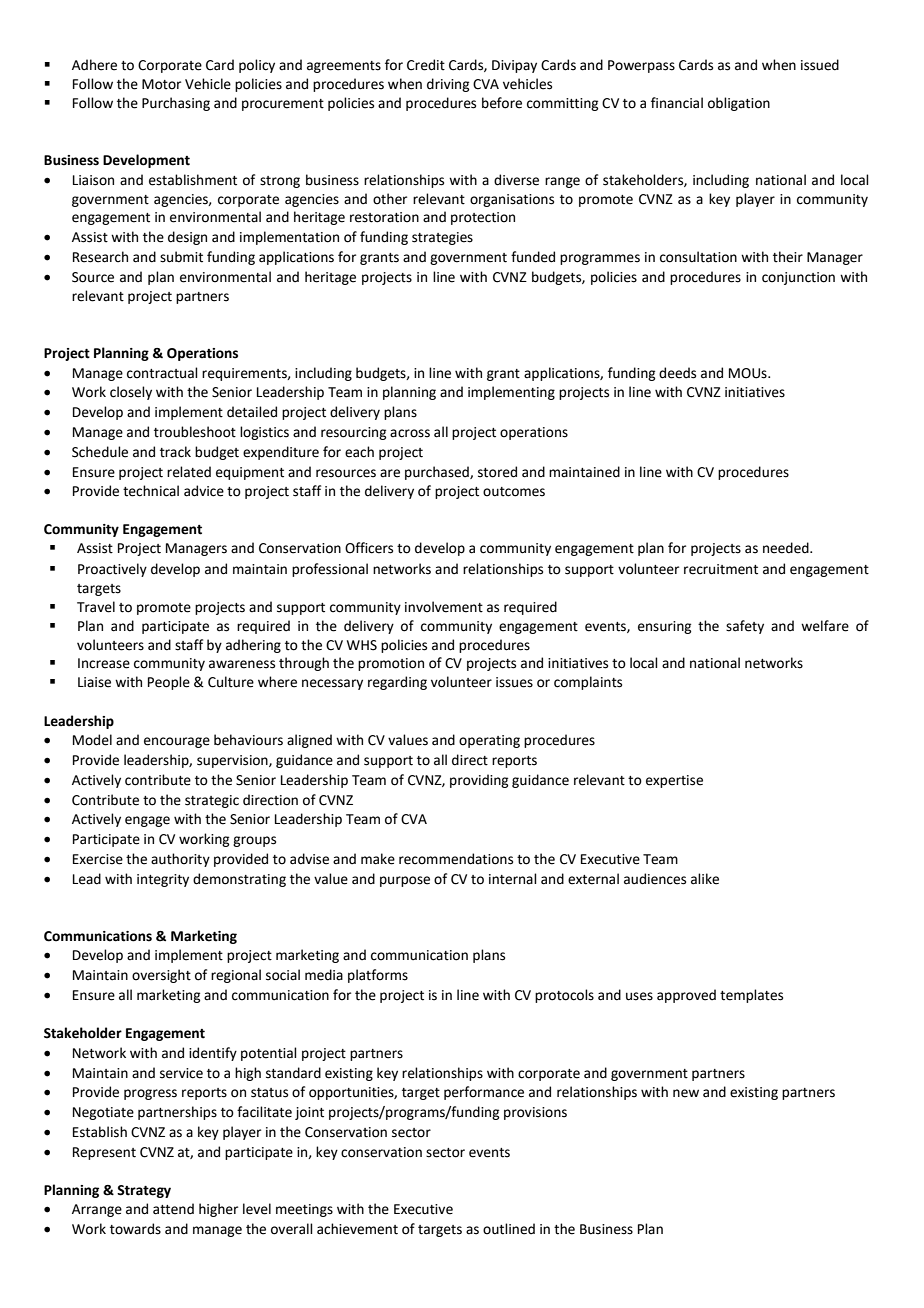 The width and height of the page is (924, 1308). What do you see at coordinates (456, 859) in the page?
I see `recommendations` at bounding box center [456, 859].
